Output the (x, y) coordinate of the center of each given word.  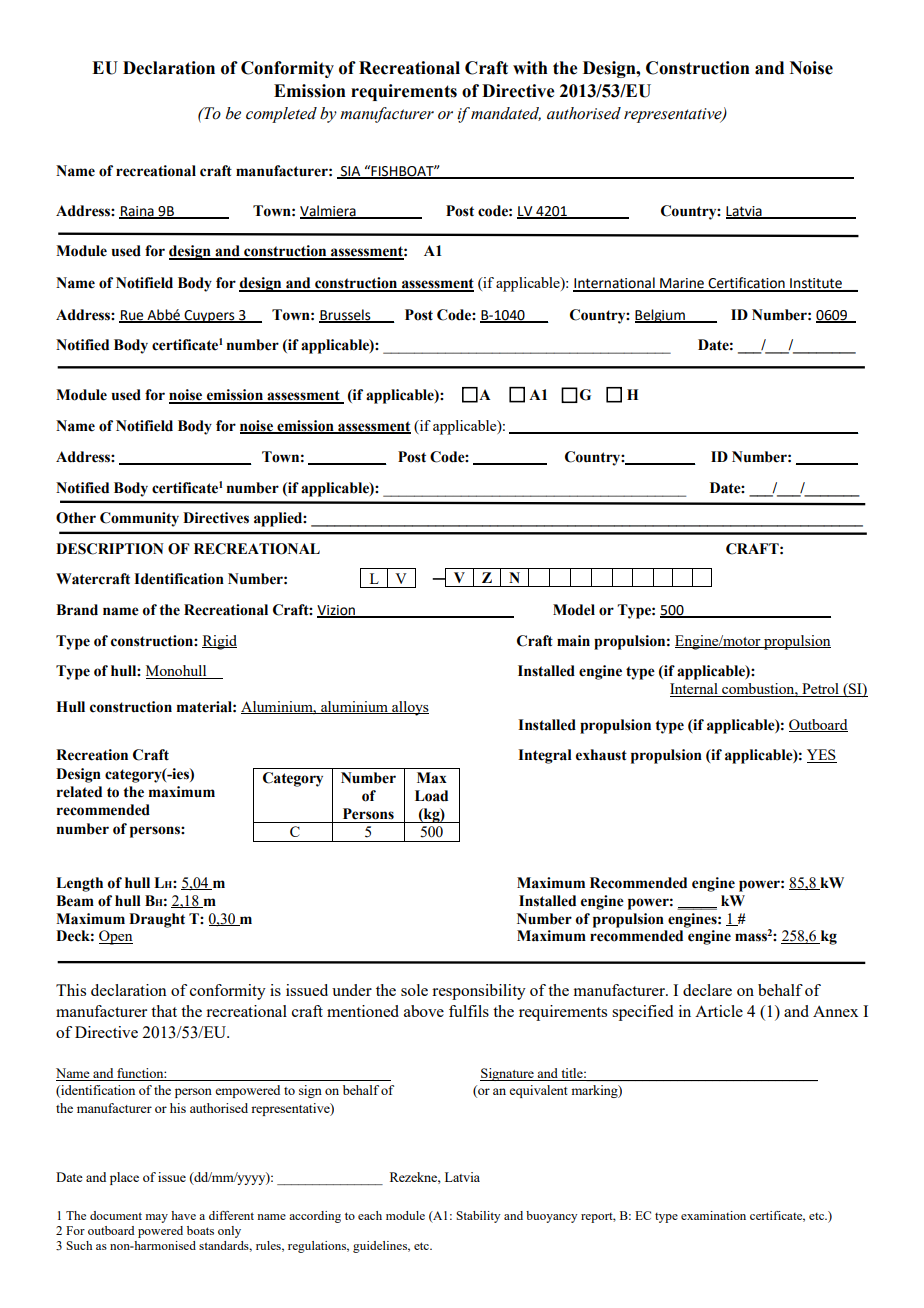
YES (822, 756)
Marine (682, 284)
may (156, 1218)
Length (79, 884)
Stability (478, 1217)
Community (139, 519)
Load (431, 796)
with (530, 68)
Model (574, 610)
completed (281, 115)
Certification (746, 284)
